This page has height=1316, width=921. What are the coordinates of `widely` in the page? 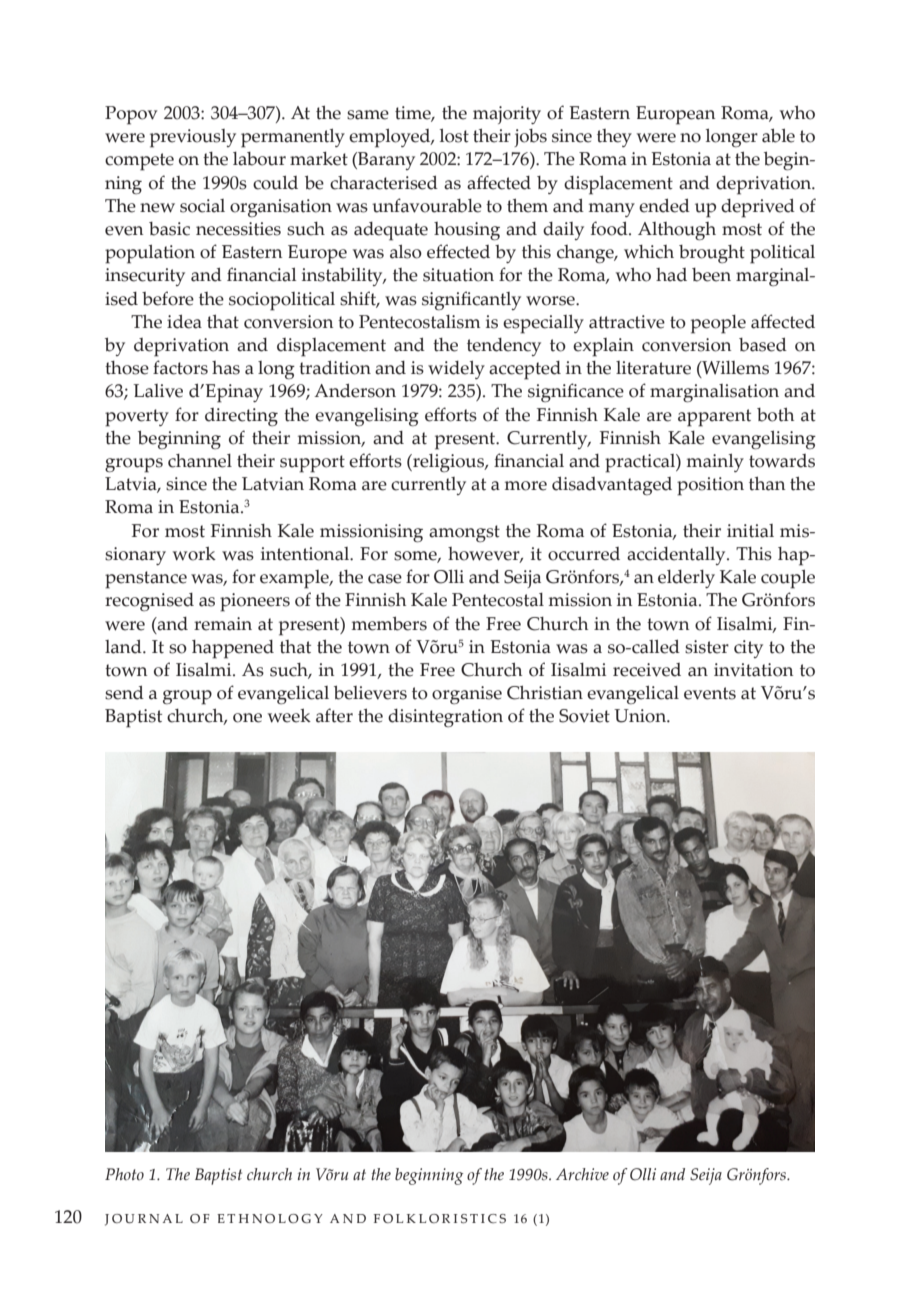 It's located at (456, 370).
